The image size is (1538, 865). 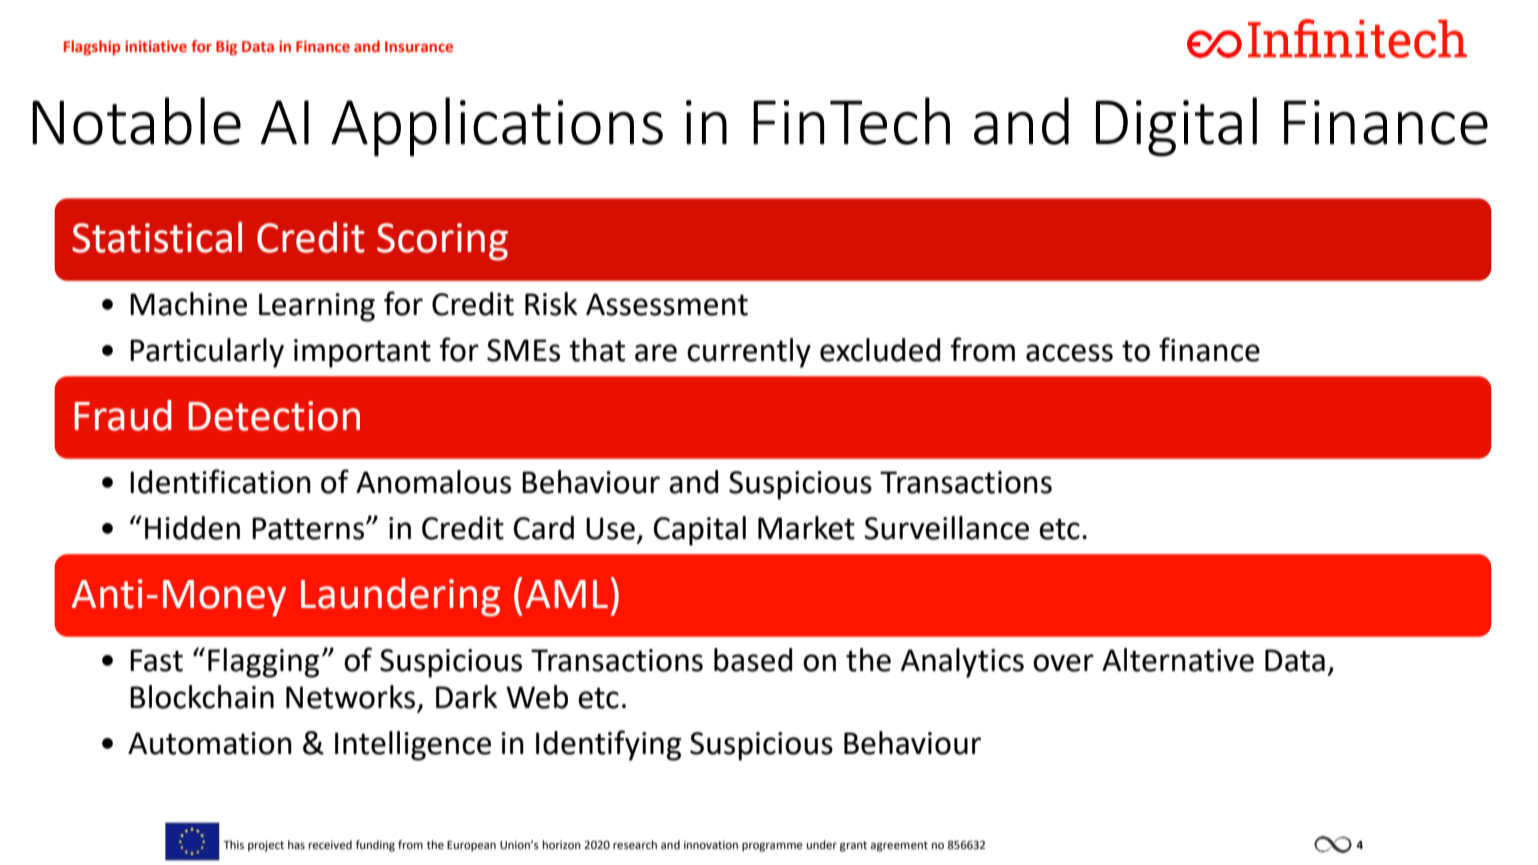 What do you see at coordinates (233, 844) in the screenshot?
I see `This` at bounding box center [233, 844].
